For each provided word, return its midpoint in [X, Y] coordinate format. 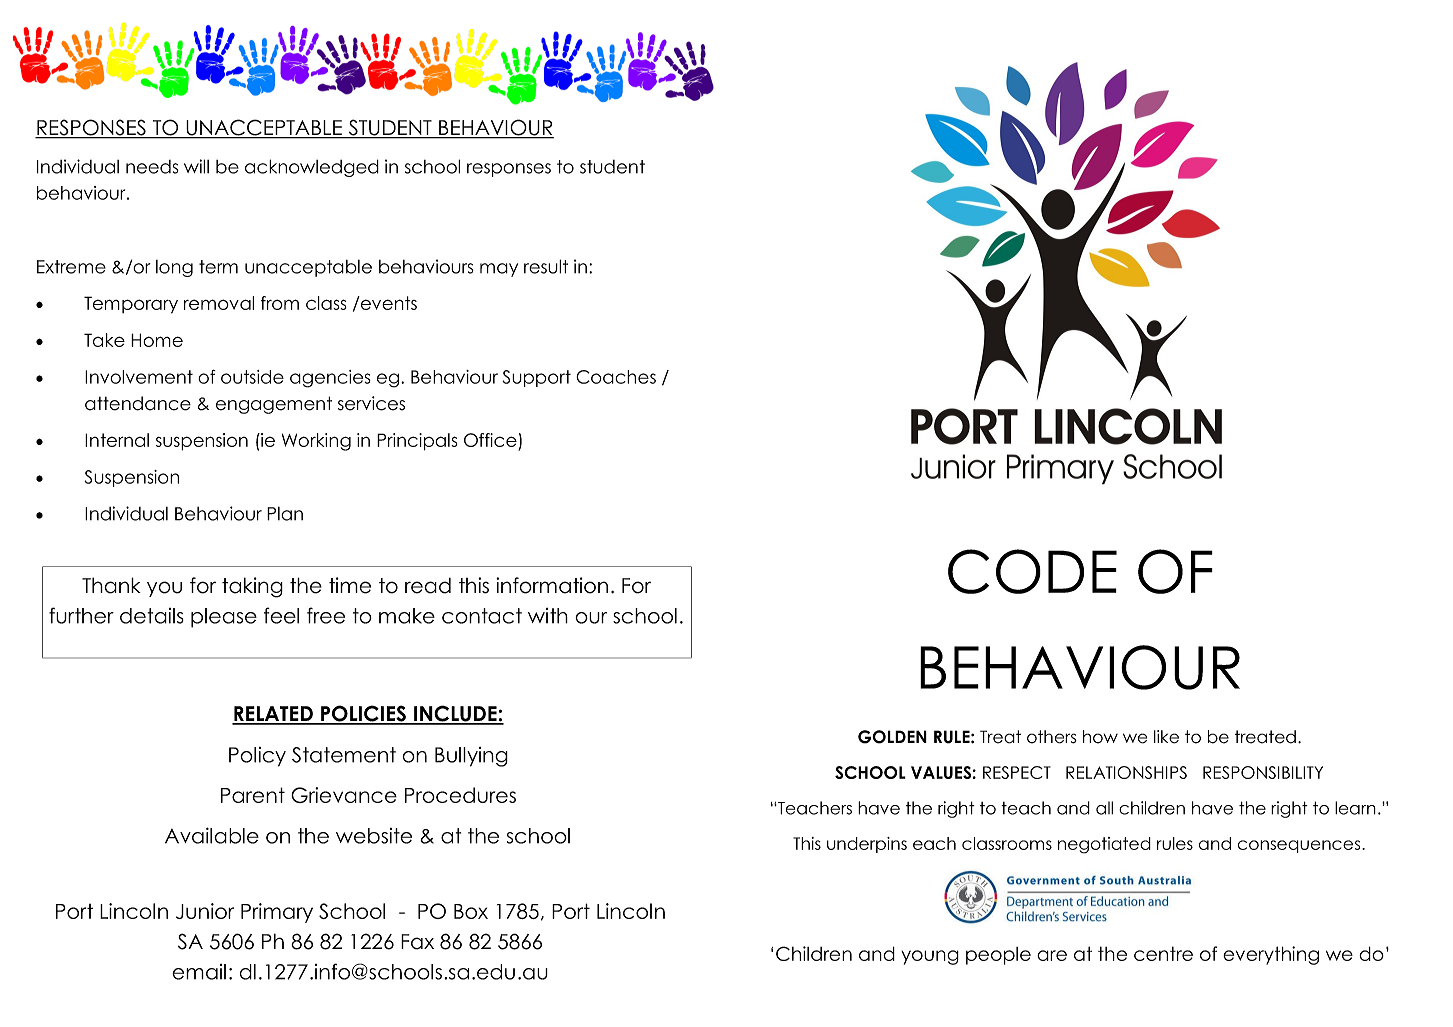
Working [316, 442]
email [199, 972]
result [546, 266]
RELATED [273, 715]
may [499, 270]
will [196, 166]
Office [490, 440]
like [1166, 737]
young [930, 957]
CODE [1032, 571]
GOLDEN [892, 737]
